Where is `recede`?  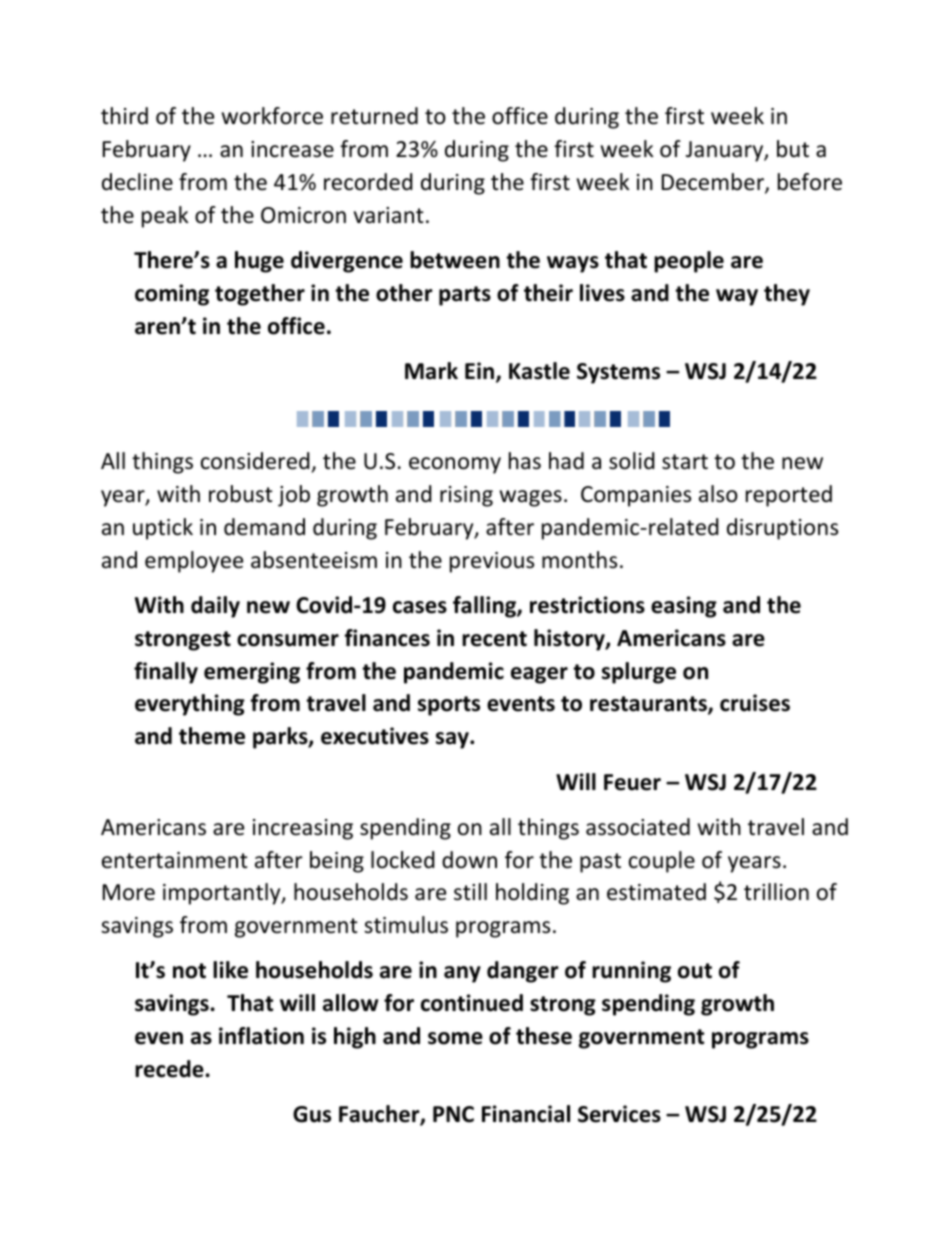 recede is located at coordinates (170, 1069).
